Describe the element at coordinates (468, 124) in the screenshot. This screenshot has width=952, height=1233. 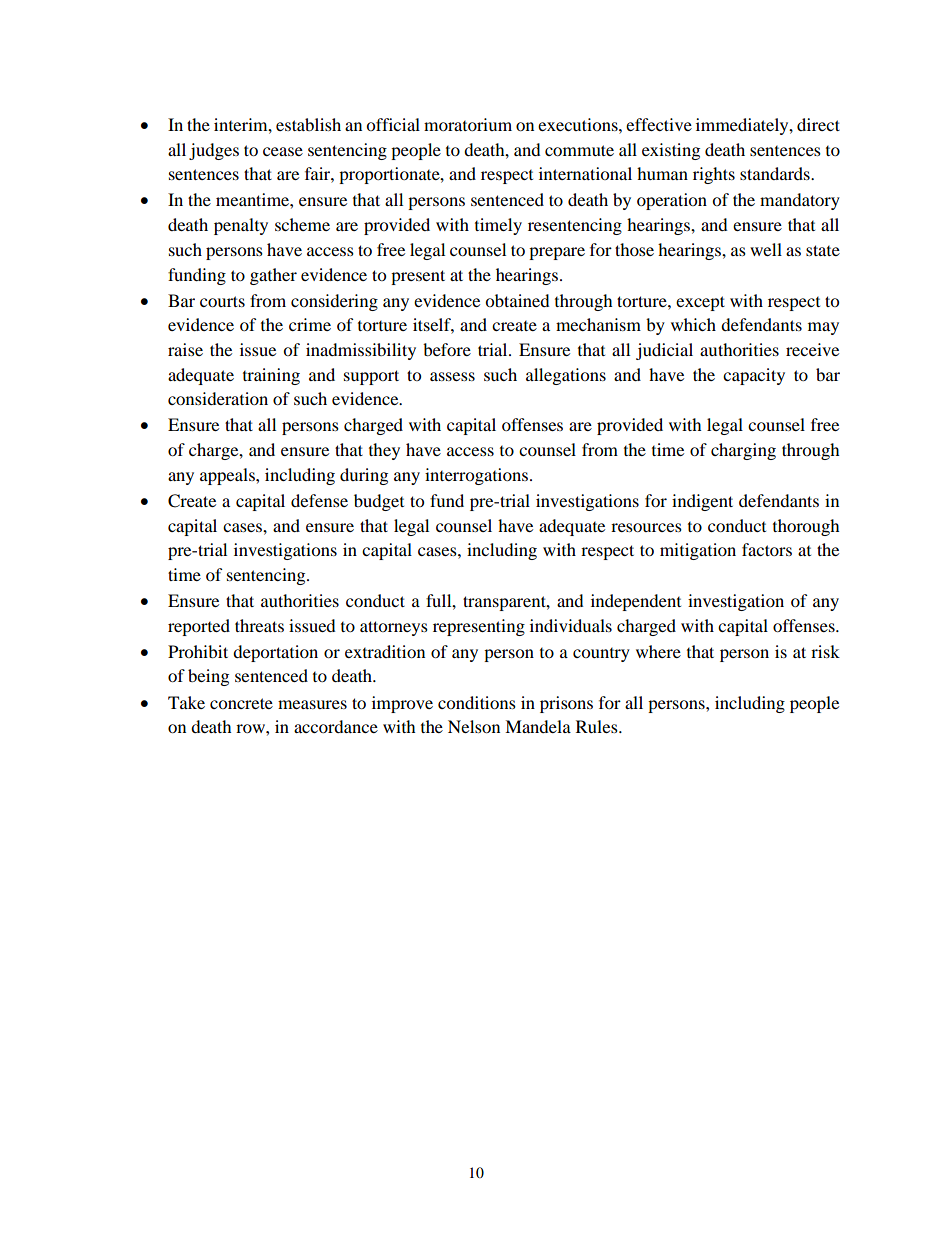
I see `moratorium` at that location.
